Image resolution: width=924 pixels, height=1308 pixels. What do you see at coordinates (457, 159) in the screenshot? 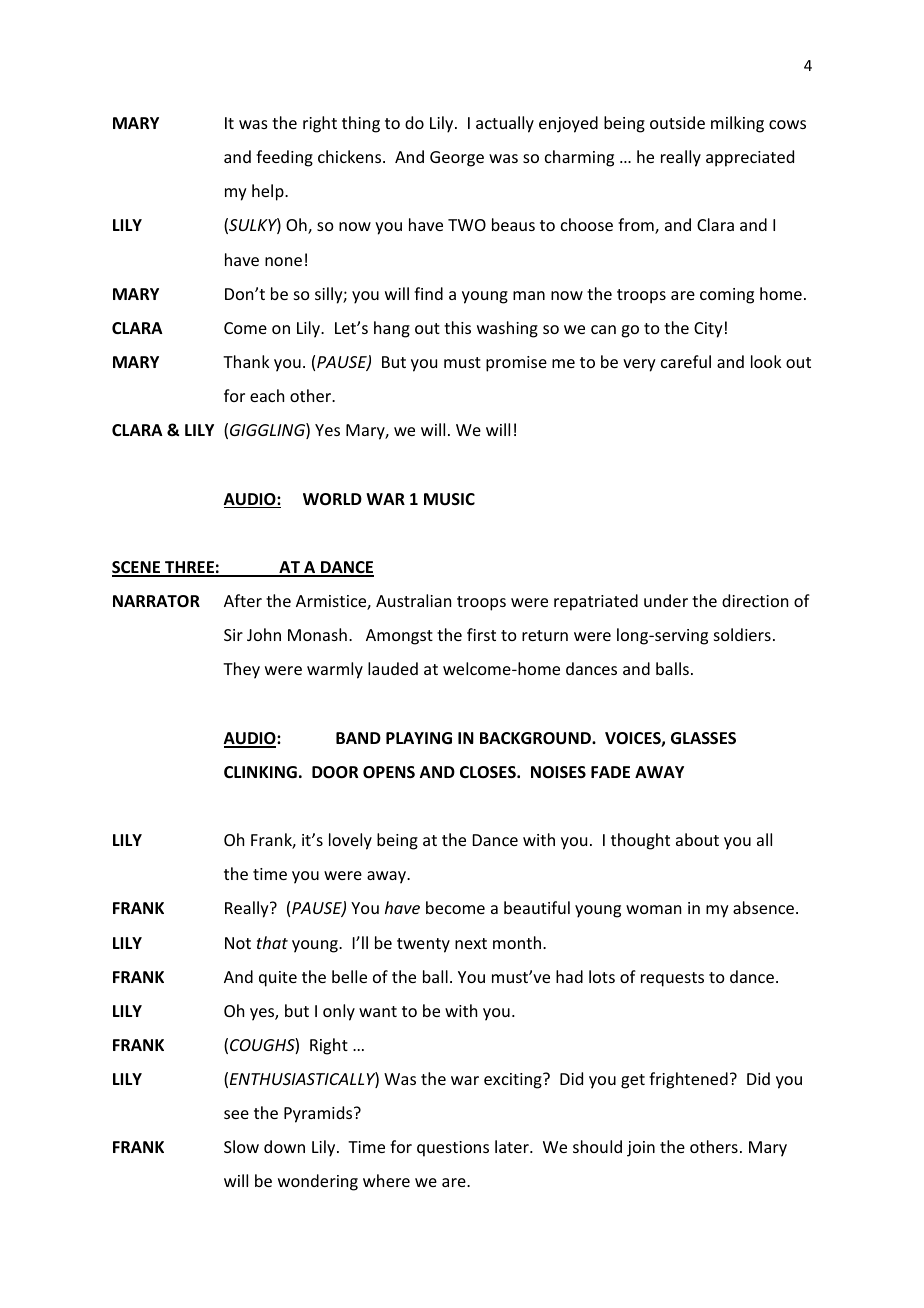
I see `George` at bounding box center [457, 159].
